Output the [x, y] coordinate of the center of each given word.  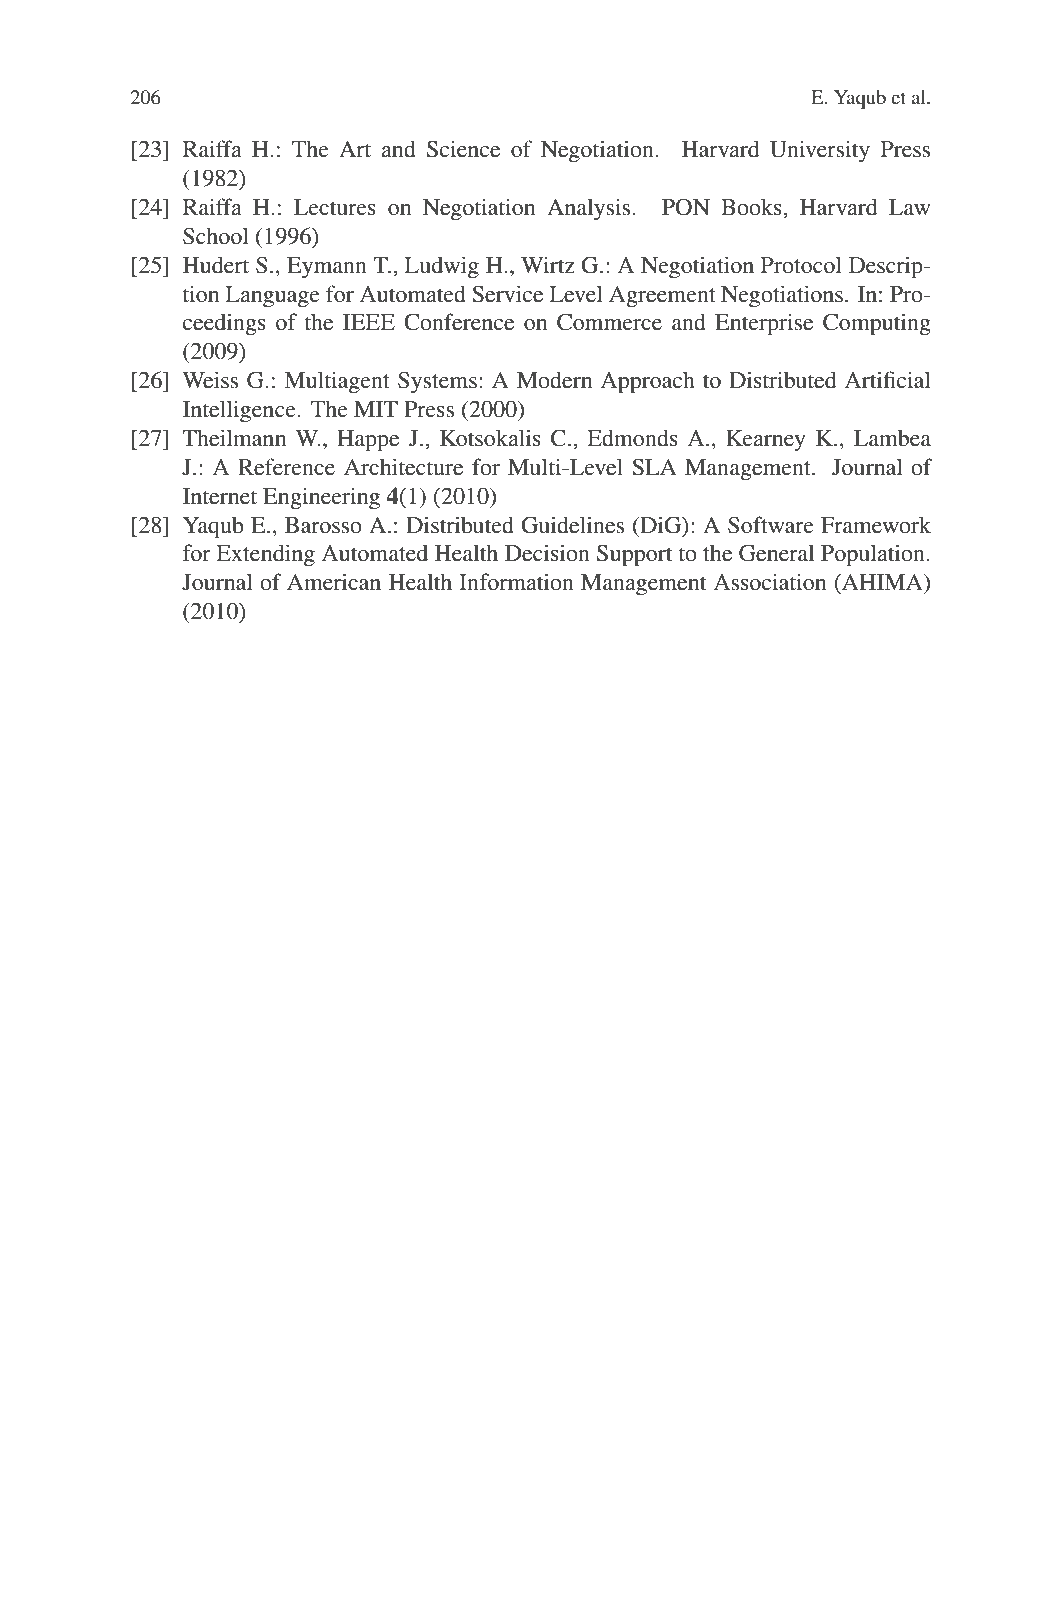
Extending [265, 555]
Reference [286, 467]
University [820, 151]
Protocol [801, 265]
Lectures [335, 207]
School [216, 236]
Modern [554, 380]
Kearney [766, 441]
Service [507, 294]
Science [463, 149]
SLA [654, 467]
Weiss [210, 380]
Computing [877, 324]
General [776, 553]
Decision [547, 553]
